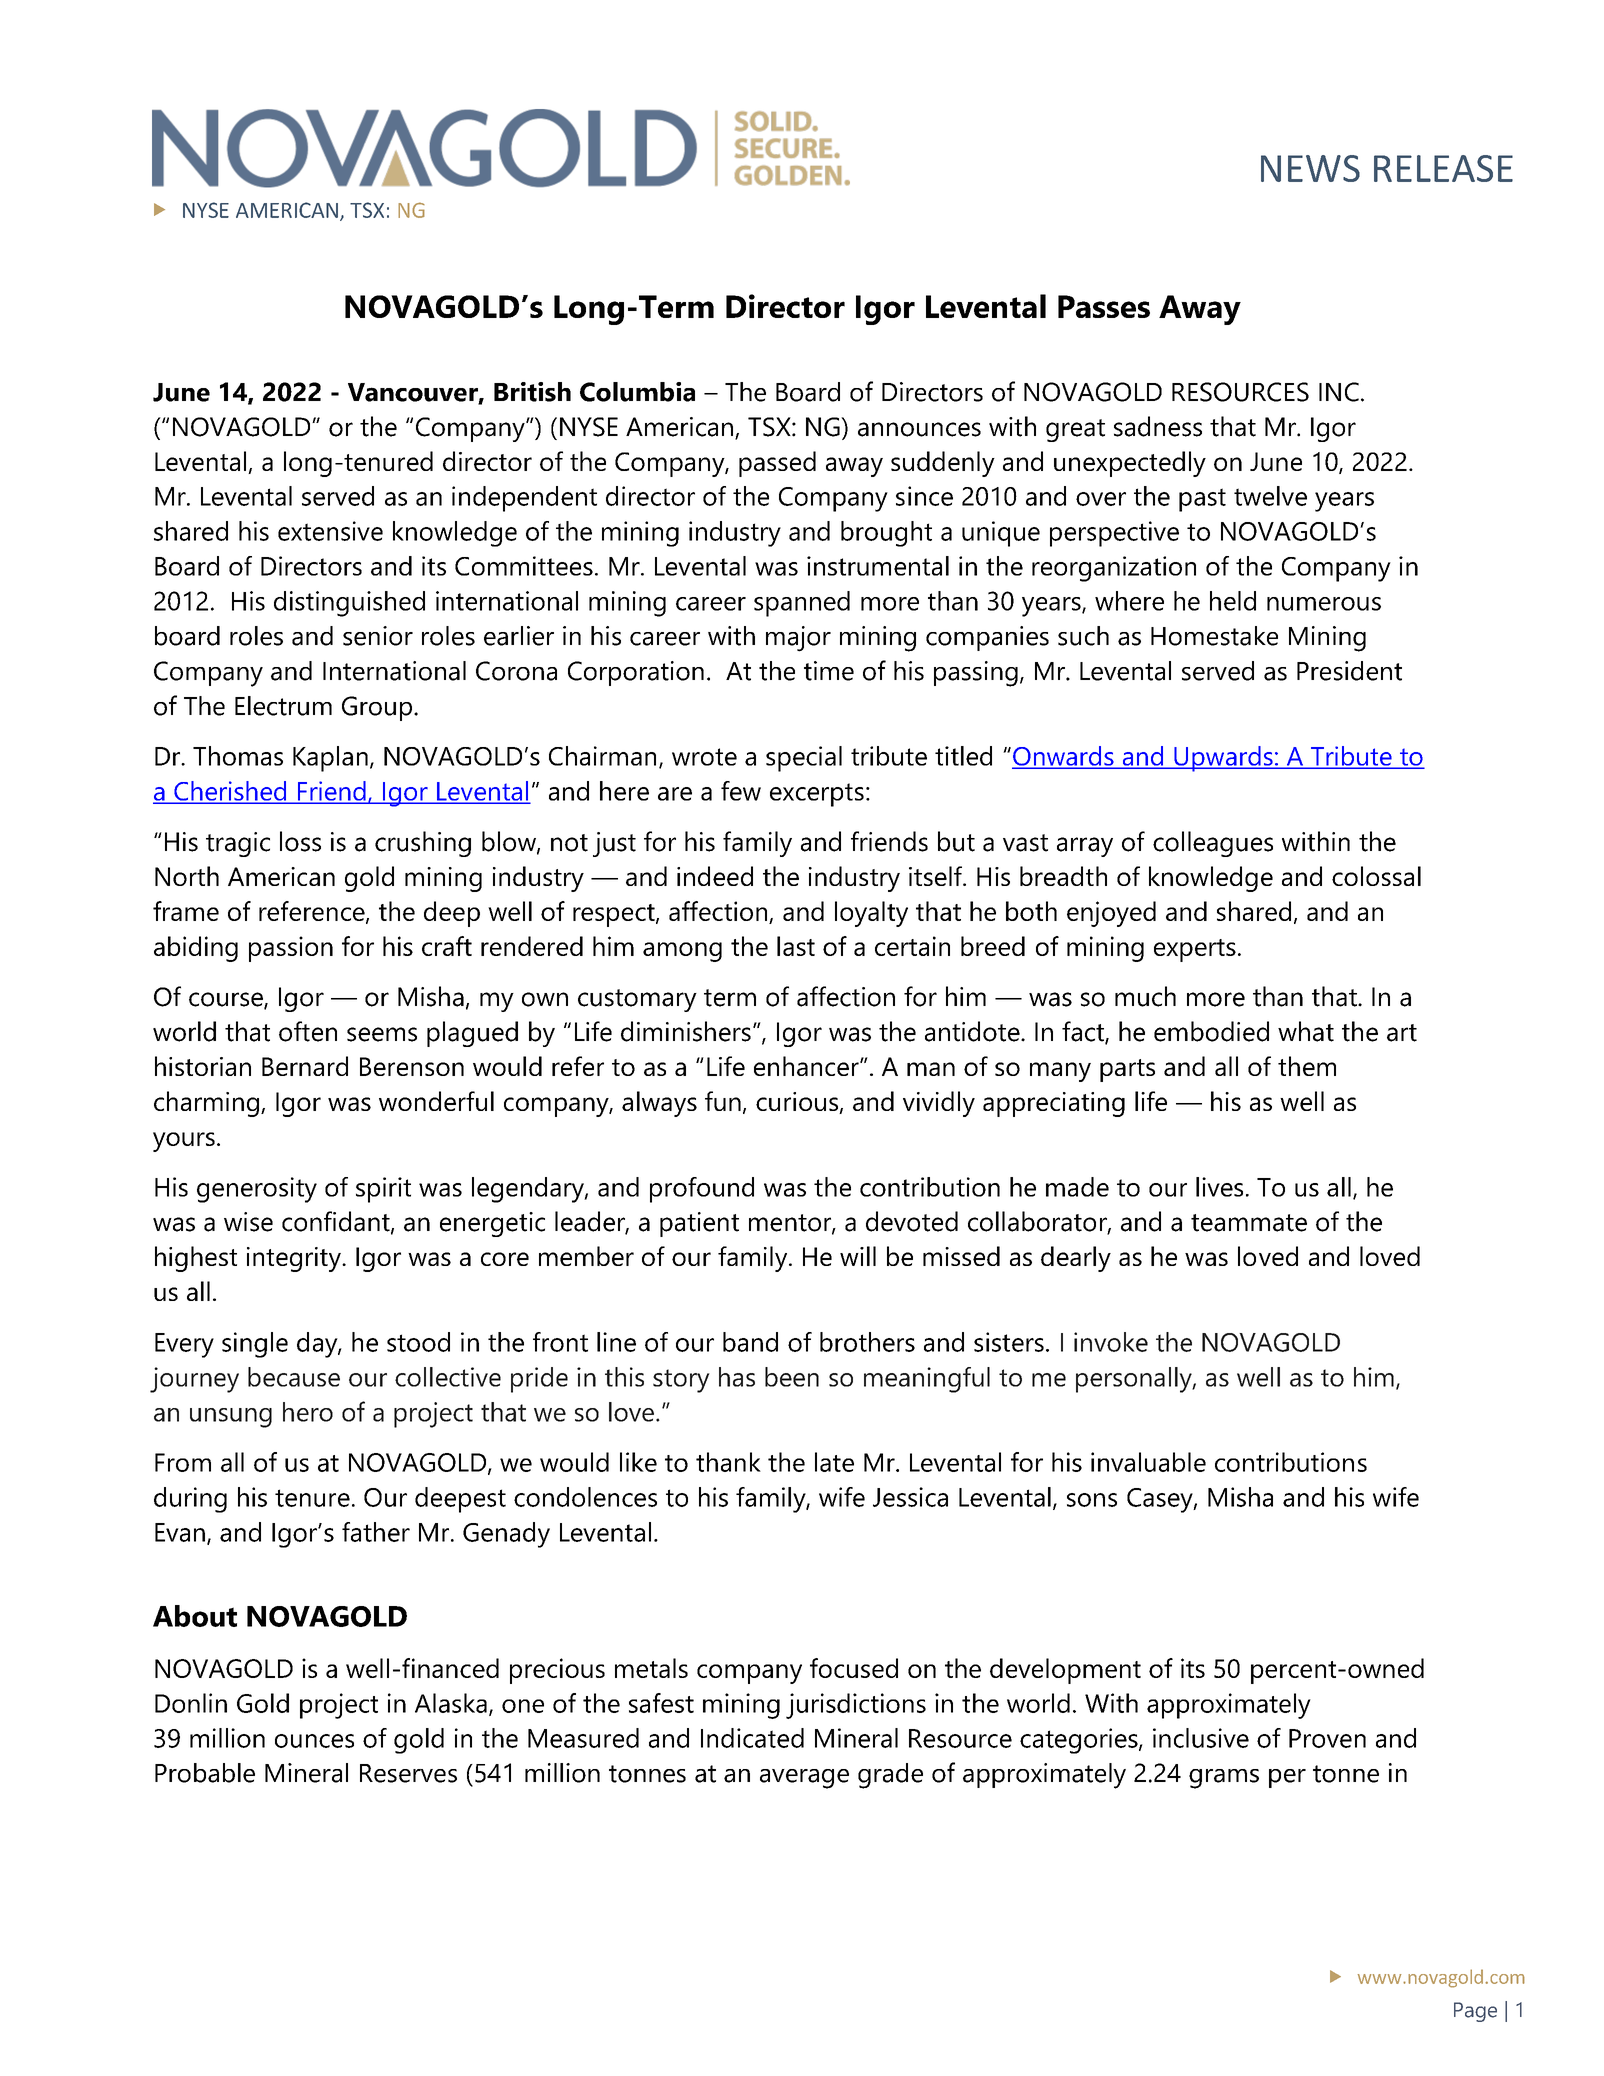 Image resolution: width=1604 pixels, height=2076 pixels. Describe the element at coordinates (378, 636) in the image. I see `senior` at that location.
